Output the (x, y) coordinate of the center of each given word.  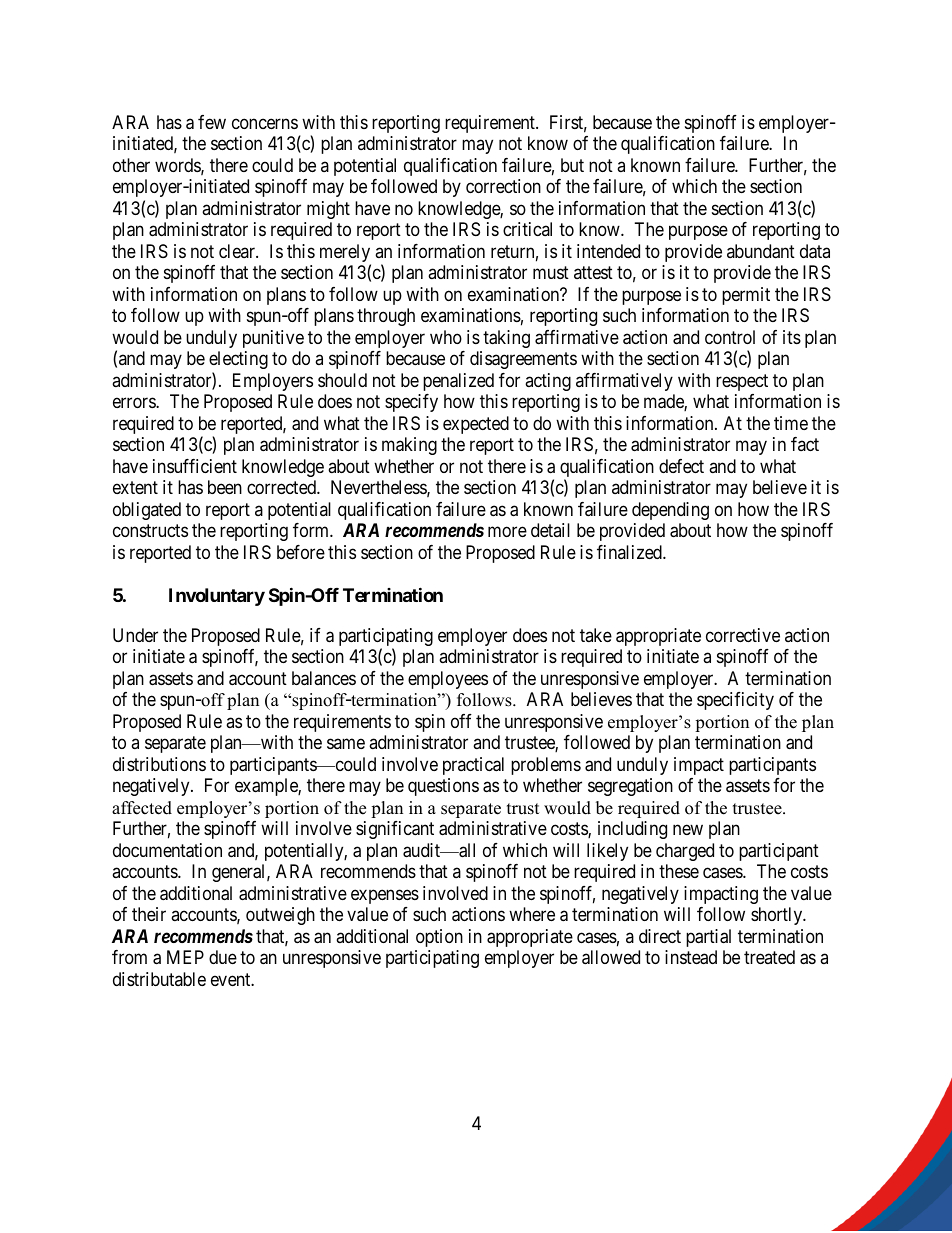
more (507, 532)
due (223, 957)
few (212, 122)
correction (503, 186)
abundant (761, 251)
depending (670, 511)
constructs (150, 530)
